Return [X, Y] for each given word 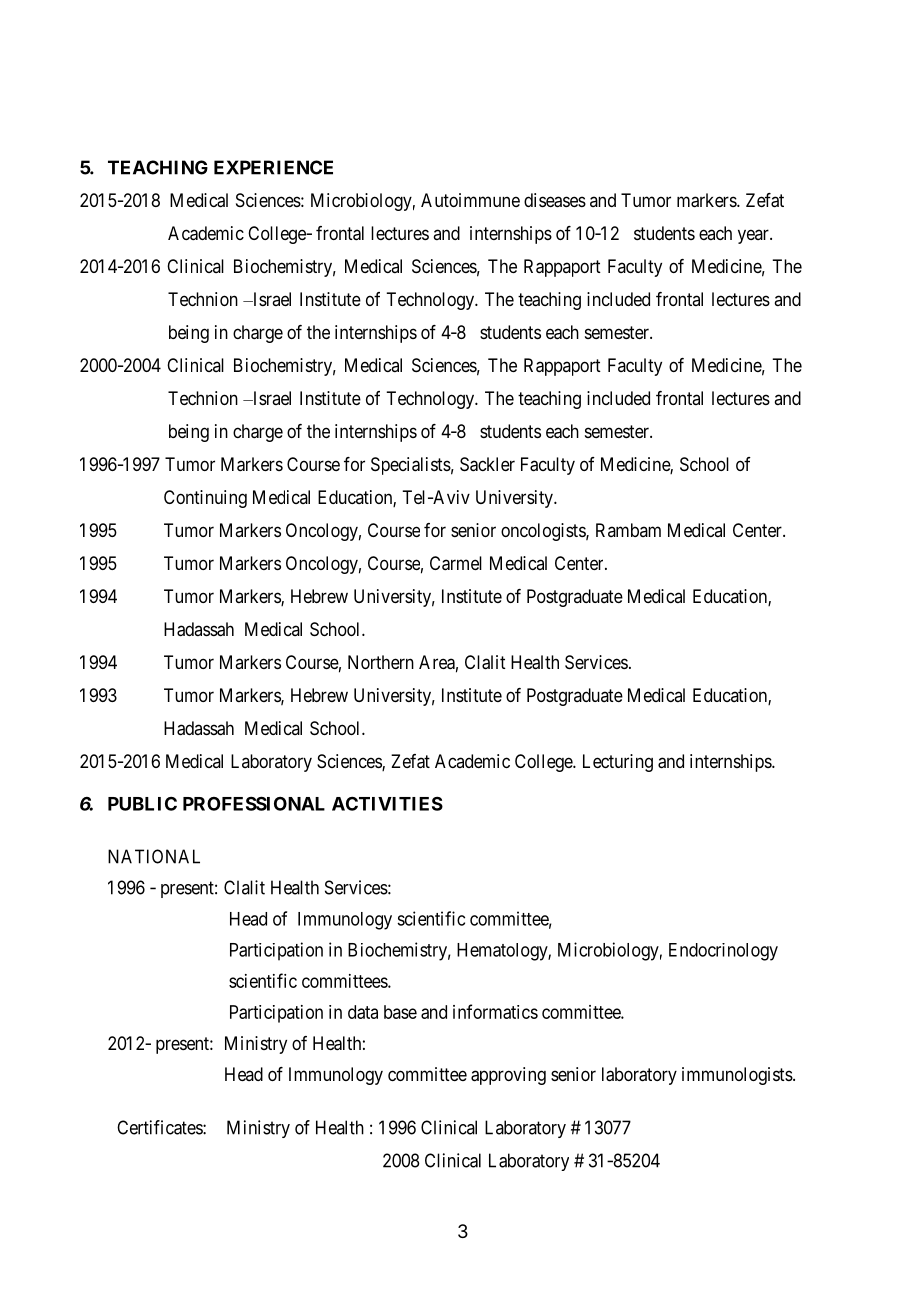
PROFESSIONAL [254, 803]
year [754, 236]
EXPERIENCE [273, 167]
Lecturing [618, 763]
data [363, 1012]
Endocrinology [723, 952]
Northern [381, 662]
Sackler [487, 464]
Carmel [456, 563]
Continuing [205, 499]
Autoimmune [470, 200]
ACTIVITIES [387, 803]
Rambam [628, 530]
